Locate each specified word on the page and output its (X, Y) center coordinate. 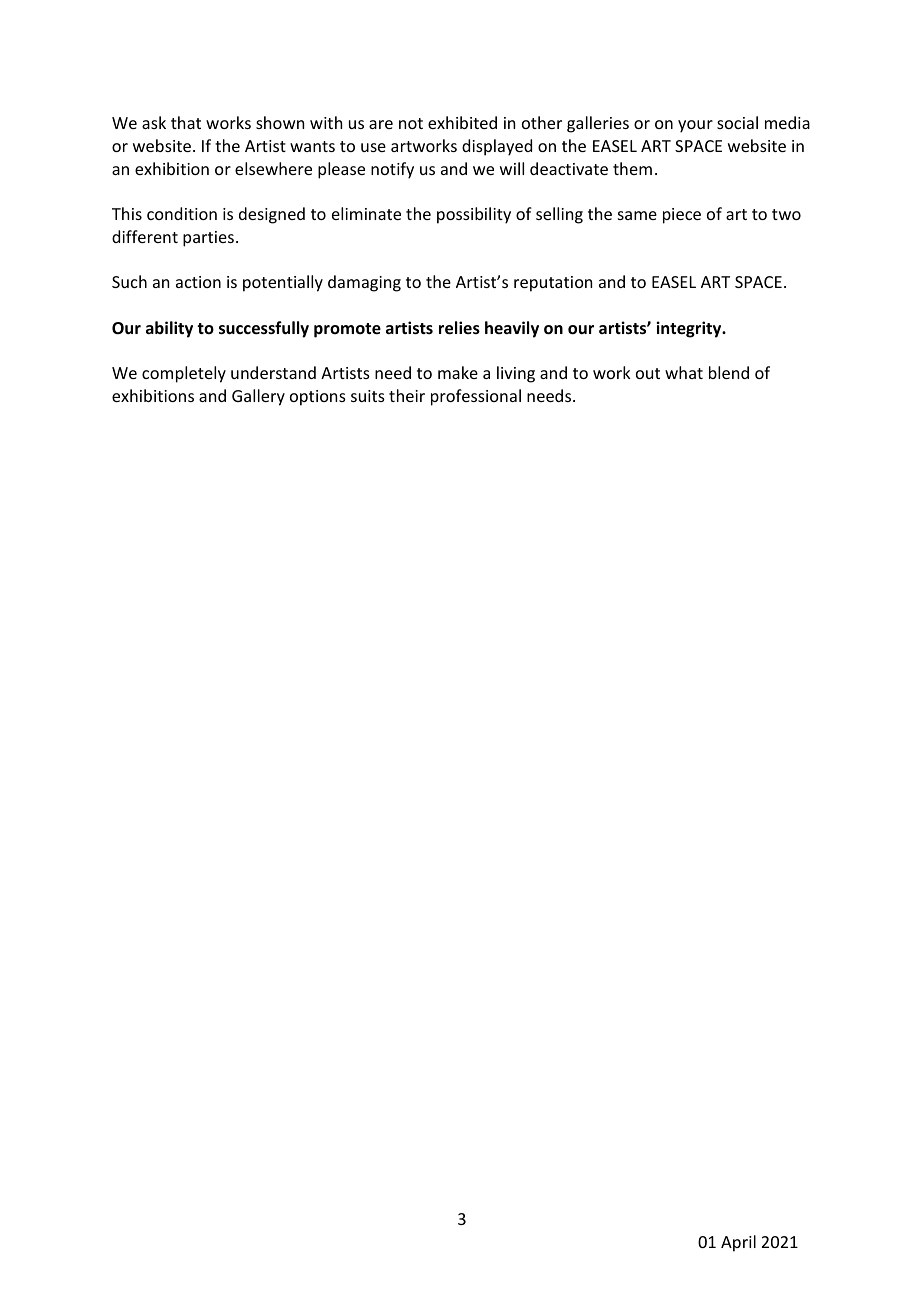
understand (273, 372)
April (738, 1243)
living (516, 374)
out (648, 373)
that (186, 122)
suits (368, 396)
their (407, 395)
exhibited (462, 122)
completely (184, 374)
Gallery (258, 397)
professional (476, 397)
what (684, 372)
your (695, 126)
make (458, 372)
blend (729, 372)
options (318, 398)
